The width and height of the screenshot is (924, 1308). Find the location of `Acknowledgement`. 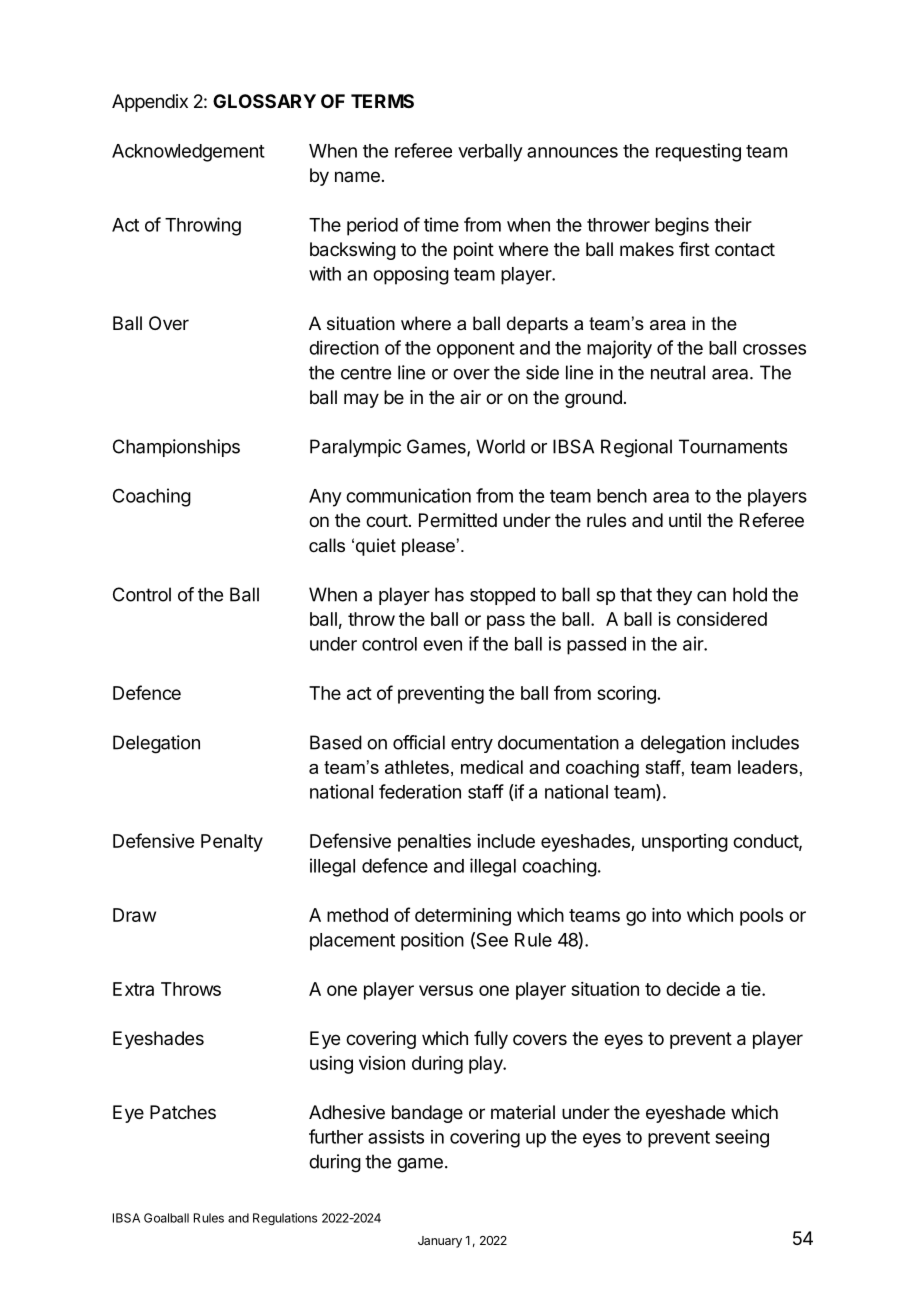

Acknowledgement is located at coordinates (188, 153).
